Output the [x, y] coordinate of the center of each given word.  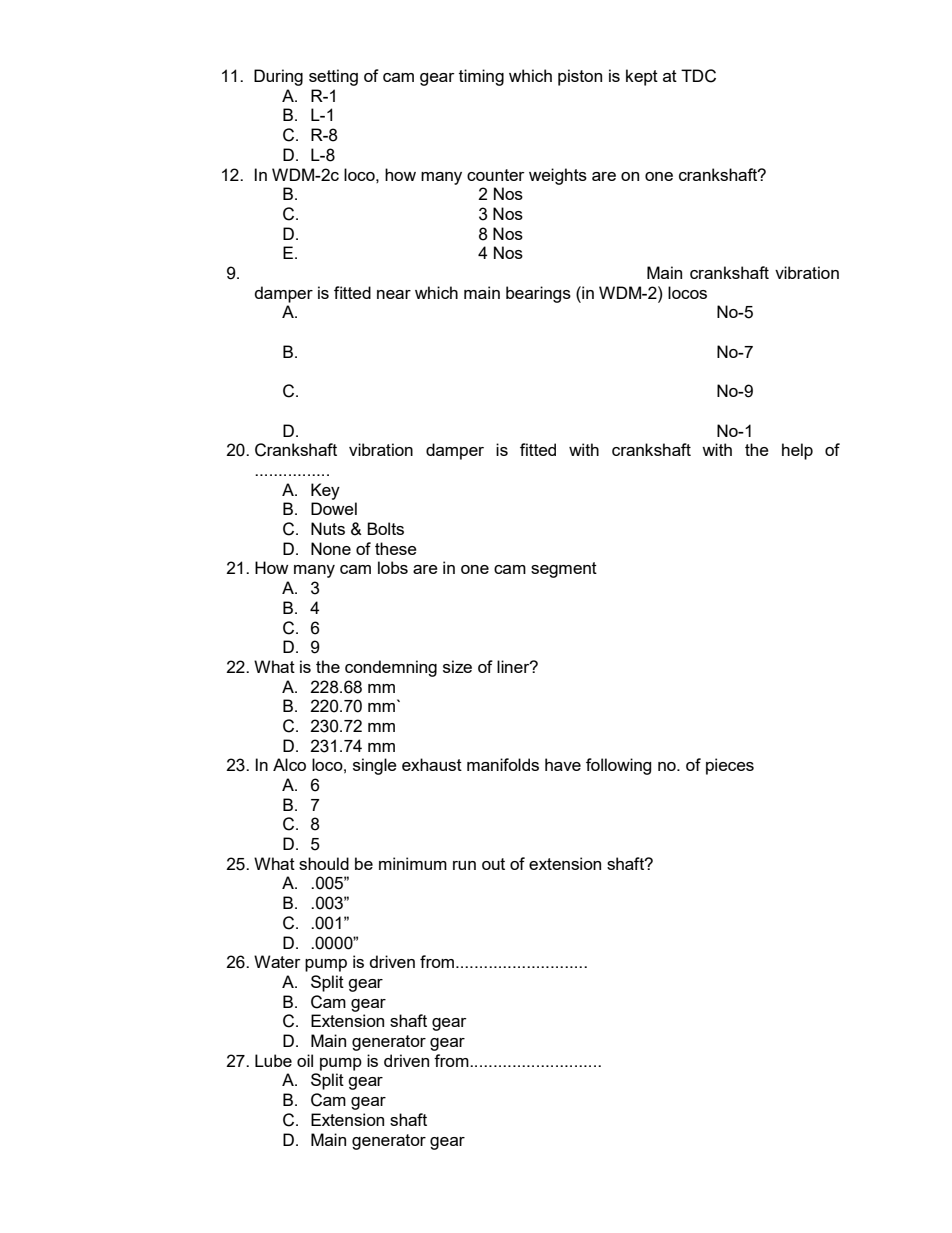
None [331, 548]
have [563, 764]
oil [305, 1060]
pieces [730, 766]
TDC [698, 76]
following [618, 766]
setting [333, 77]
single [375, 766]
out [493, 864]
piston [580, 77]
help [797, 451]
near [394, 294]
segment [564, 570]
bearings [538, 294]
